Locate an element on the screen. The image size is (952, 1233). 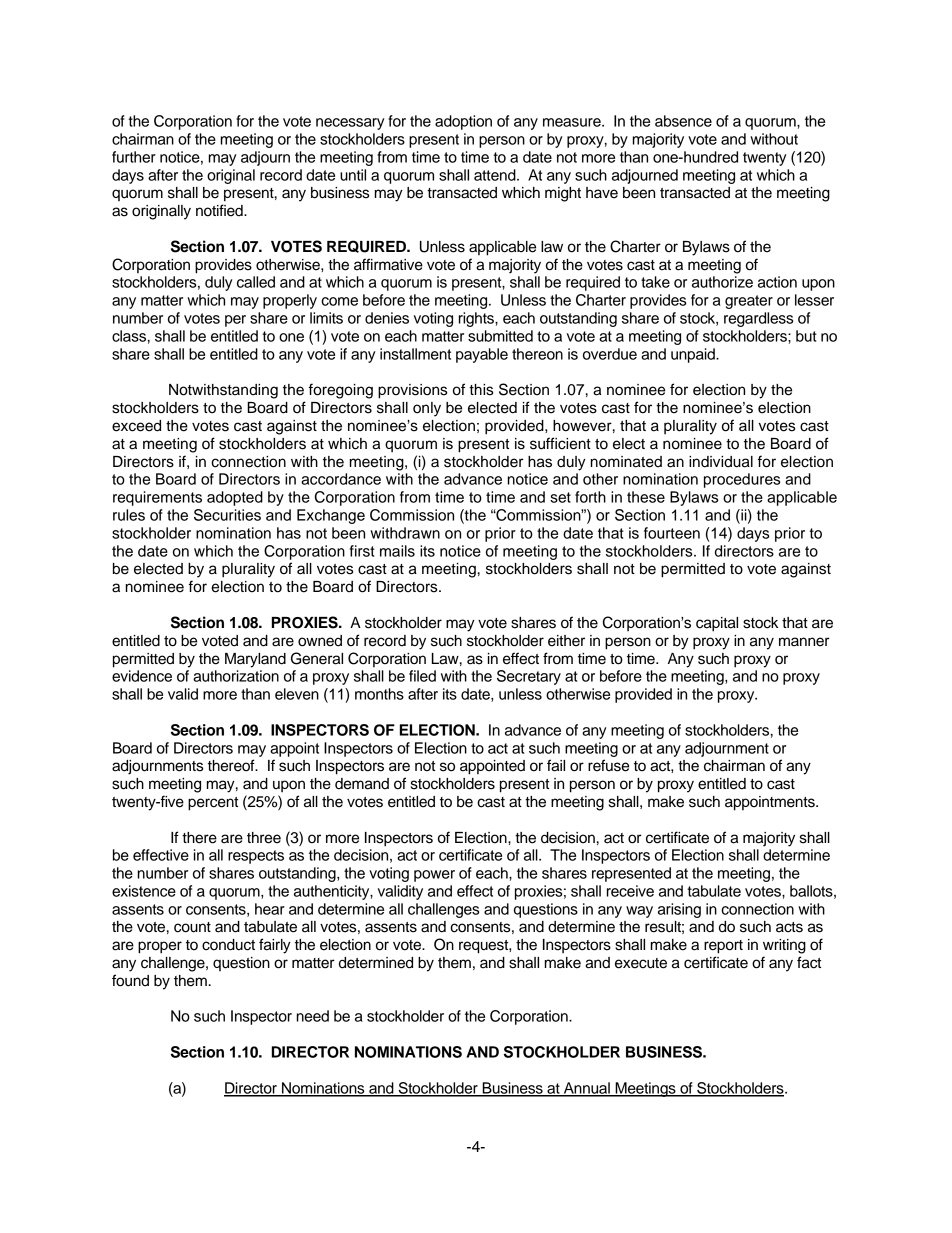
adopted is located at coordinates (235, 498).
